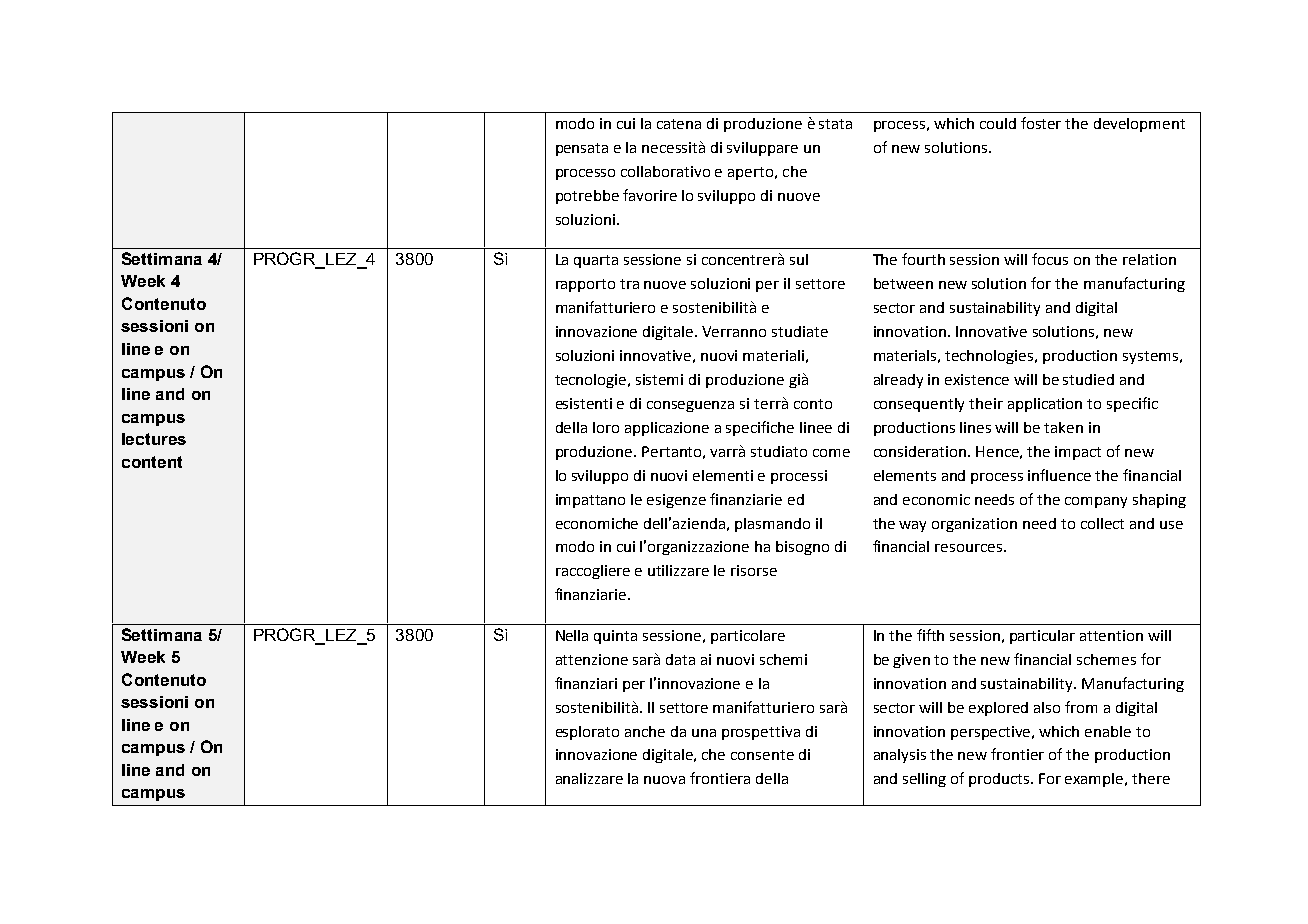 The image size is (1308, 924). What do you see at coordinates (704, 733) in the screenshot?
I see `una` at bounding box center [704, 733].
